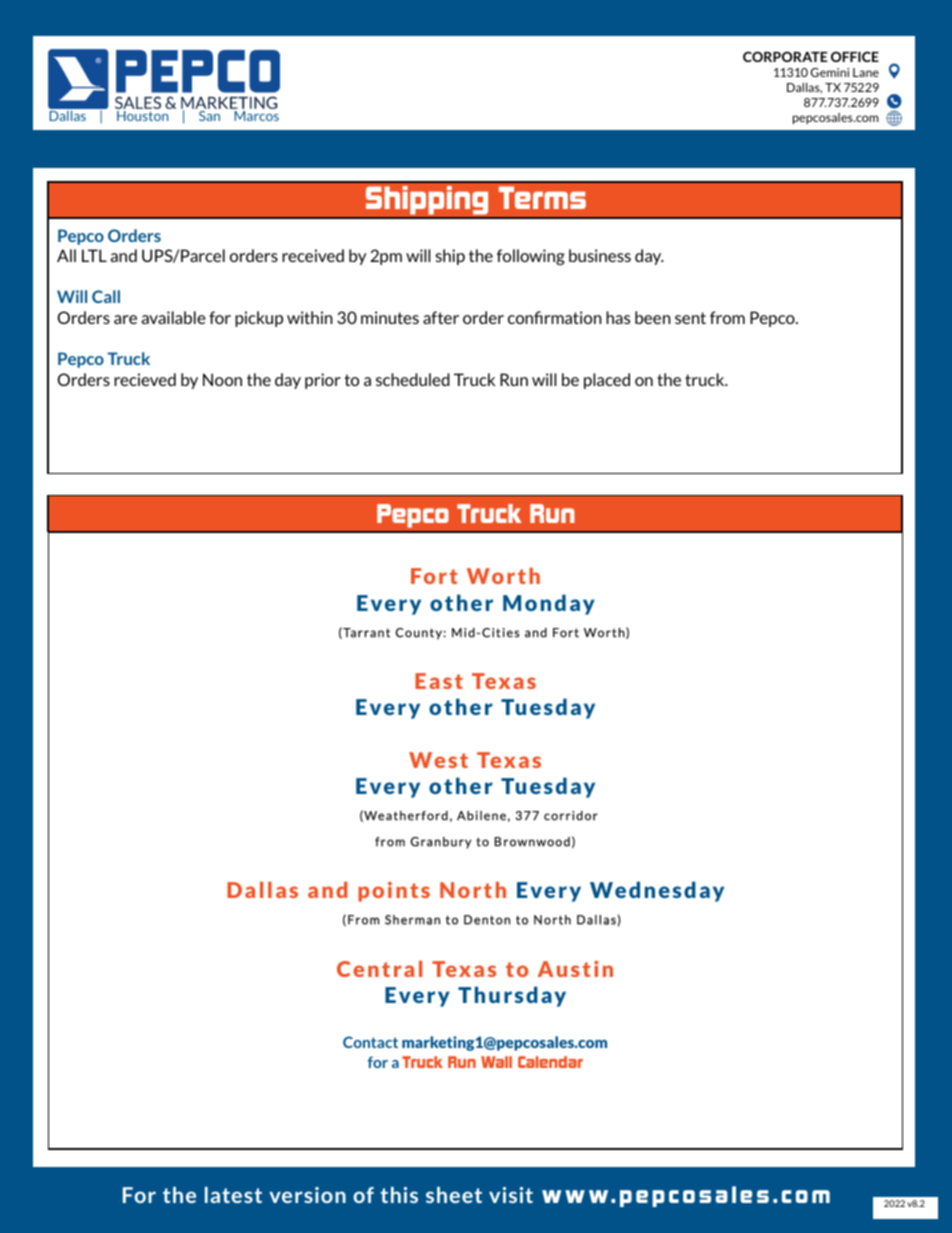 Image resolution: width=952 pixels, height=1233 pixels. Describe the element at coordinates (370, 1042) in the screenshot. I see `Contact` at that location.
